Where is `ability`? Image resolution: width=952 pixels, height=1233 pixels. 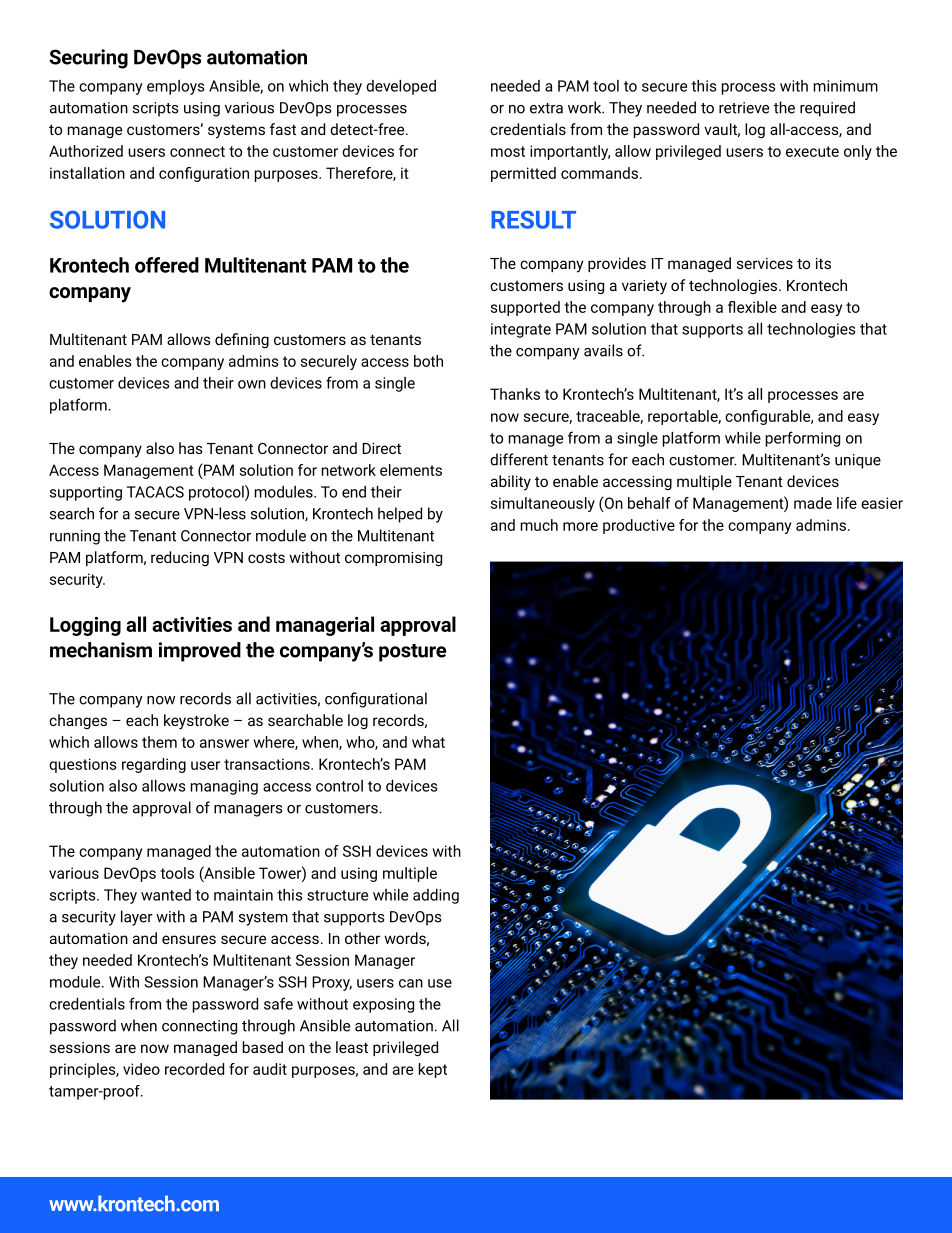 ability is located at coordinates (511, 483).
